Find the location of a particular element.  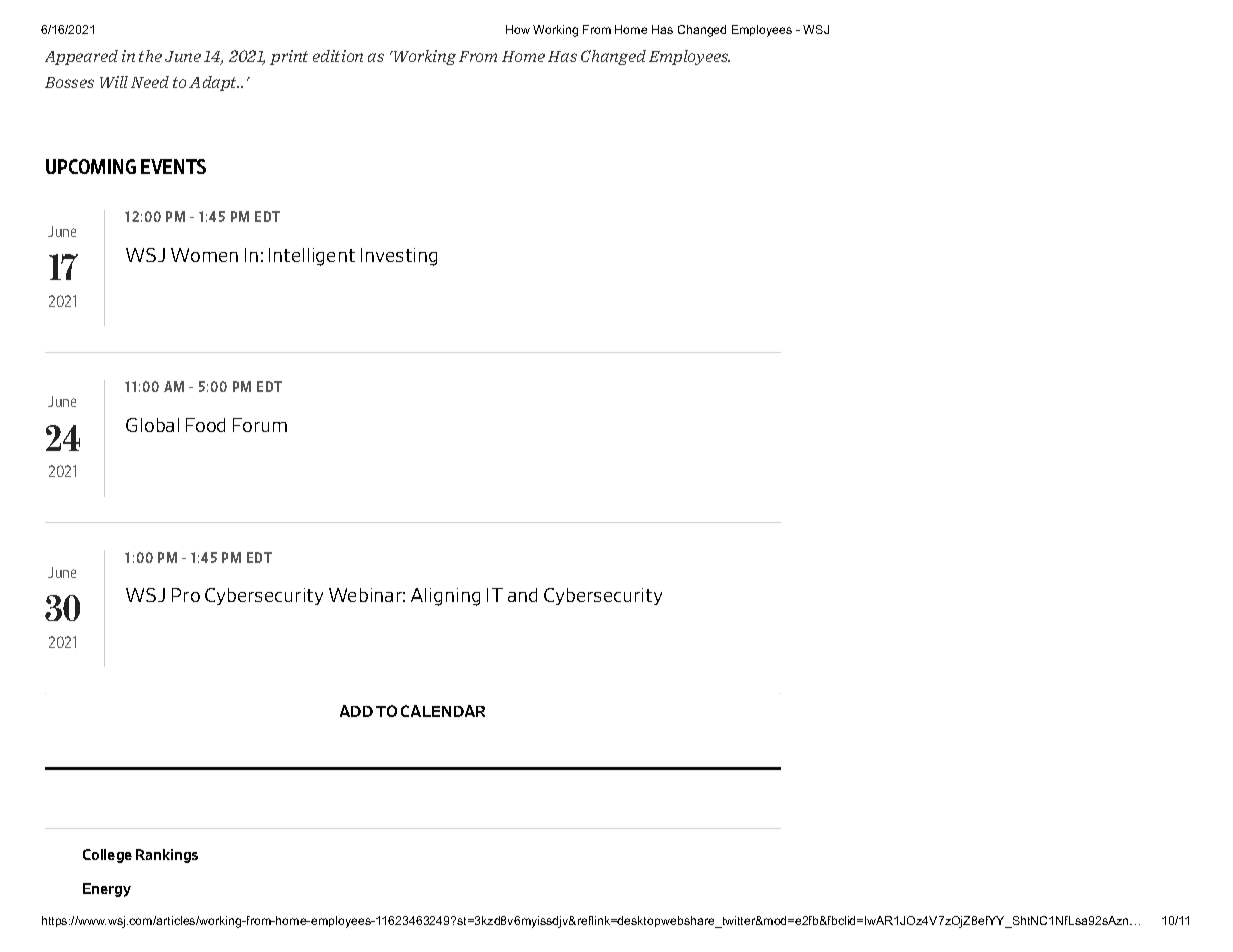

Forum is located at coordinates (260, 425).
